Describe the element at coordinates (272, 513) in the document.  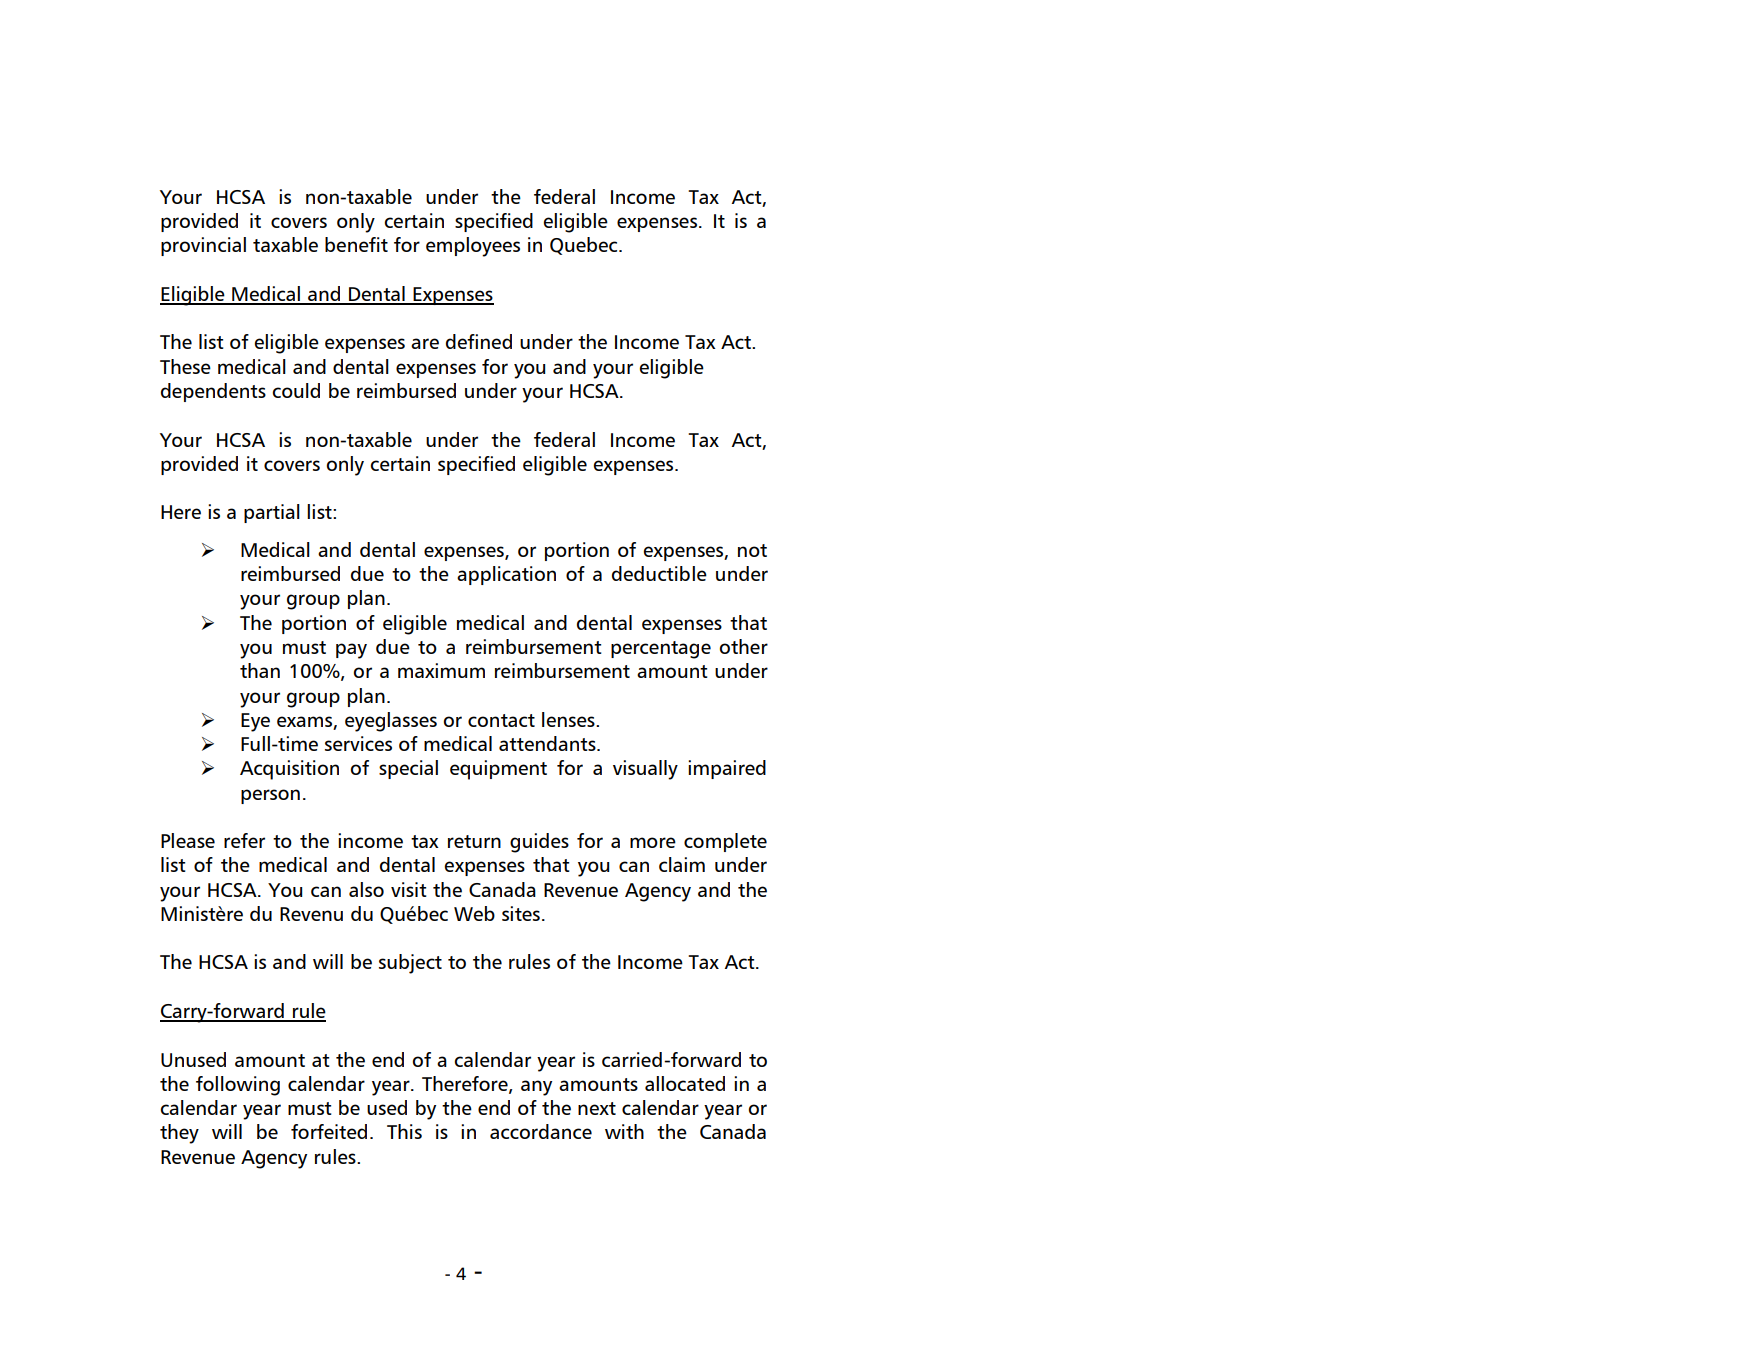
I see `partial` at that location.
